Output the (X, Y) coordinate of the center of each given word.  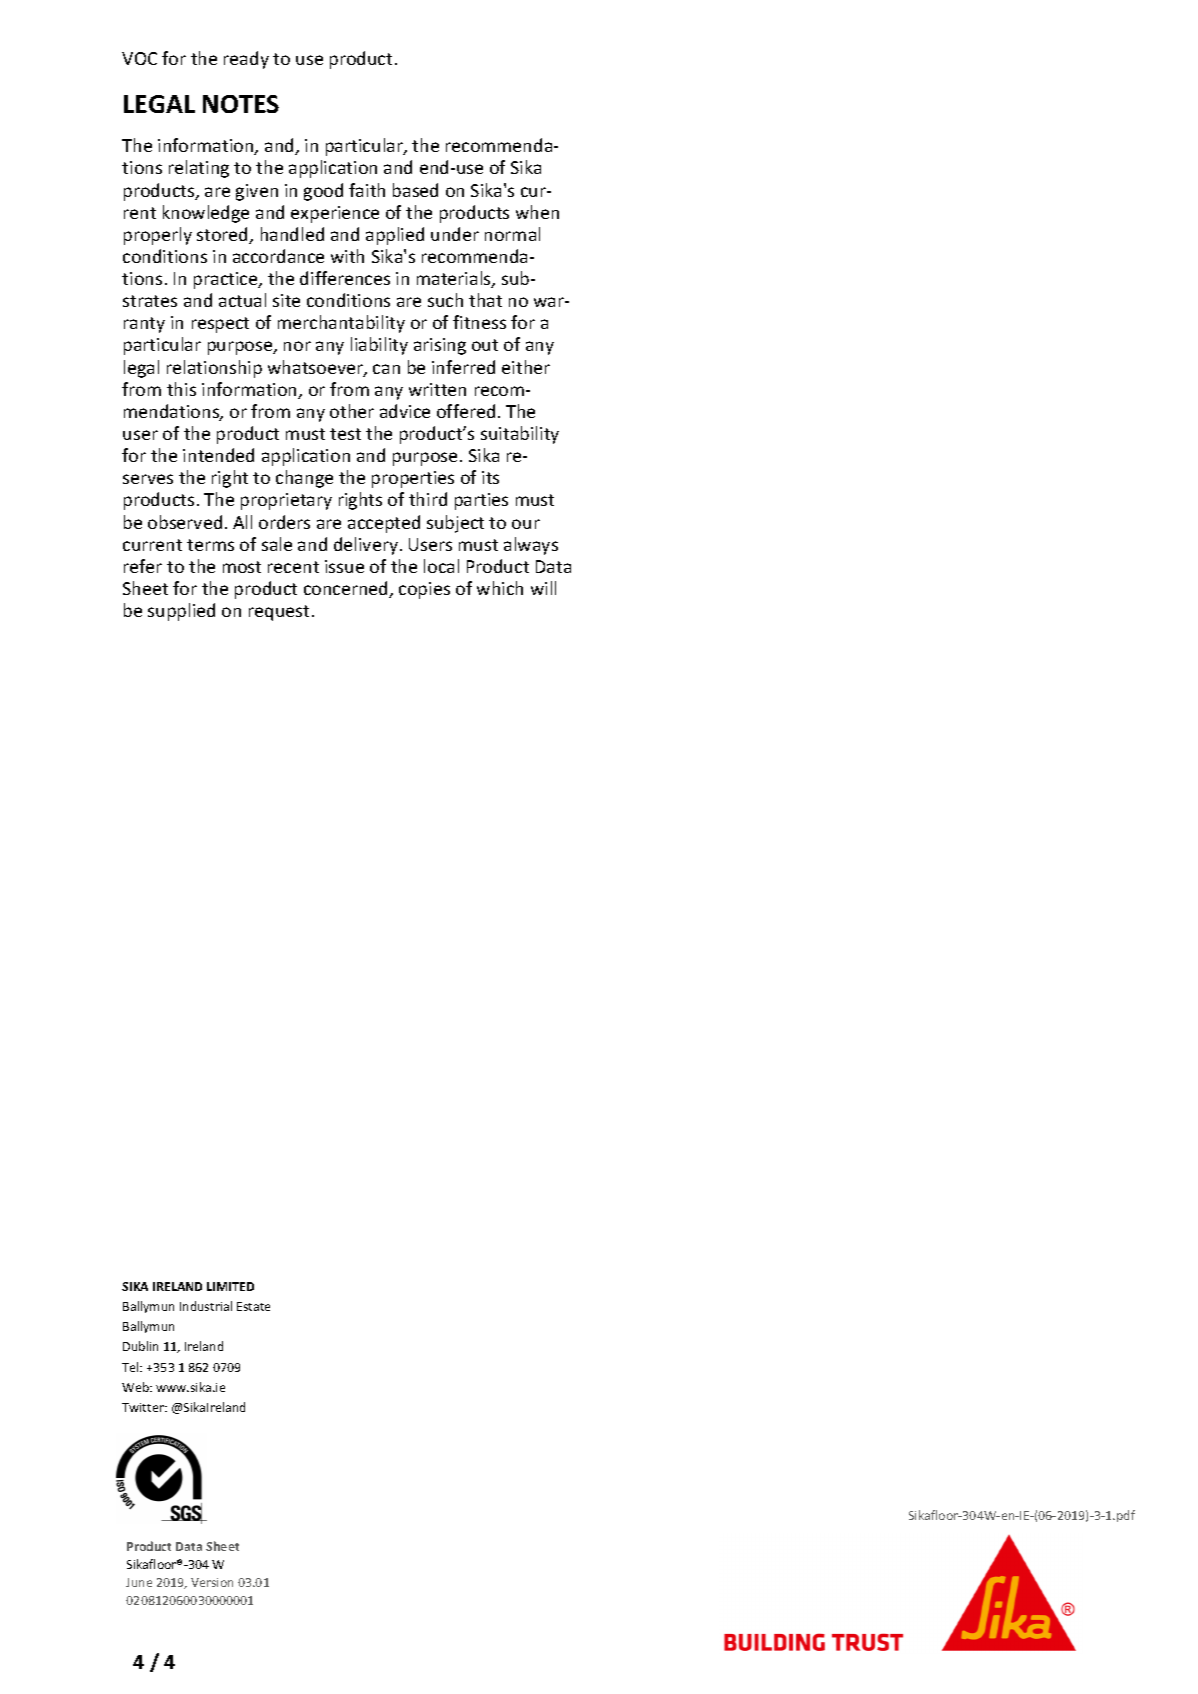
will (543, 588)
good (323, 192)
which (500, 588)
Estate (253, 1306)
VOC (139, 58)
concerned (347, 589)
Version (212, 1582)
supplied (181, 612)
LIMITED (230, 1286)
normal (512, 234)
